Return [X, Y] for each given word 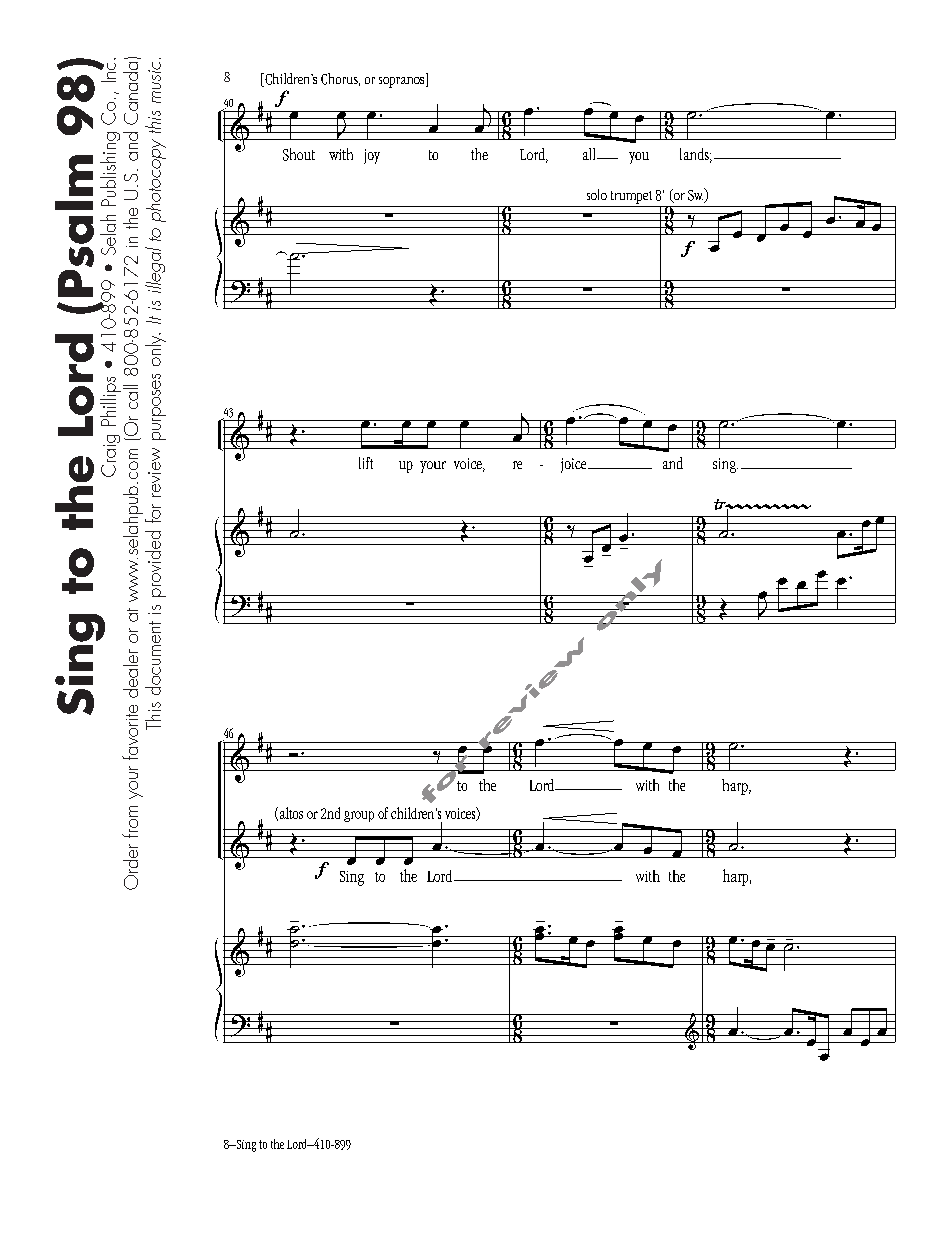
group [359, 816]
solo [597, 194]
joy [372, 156]
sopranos [403, 82]
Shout [299, 154]
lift [366, 463]
